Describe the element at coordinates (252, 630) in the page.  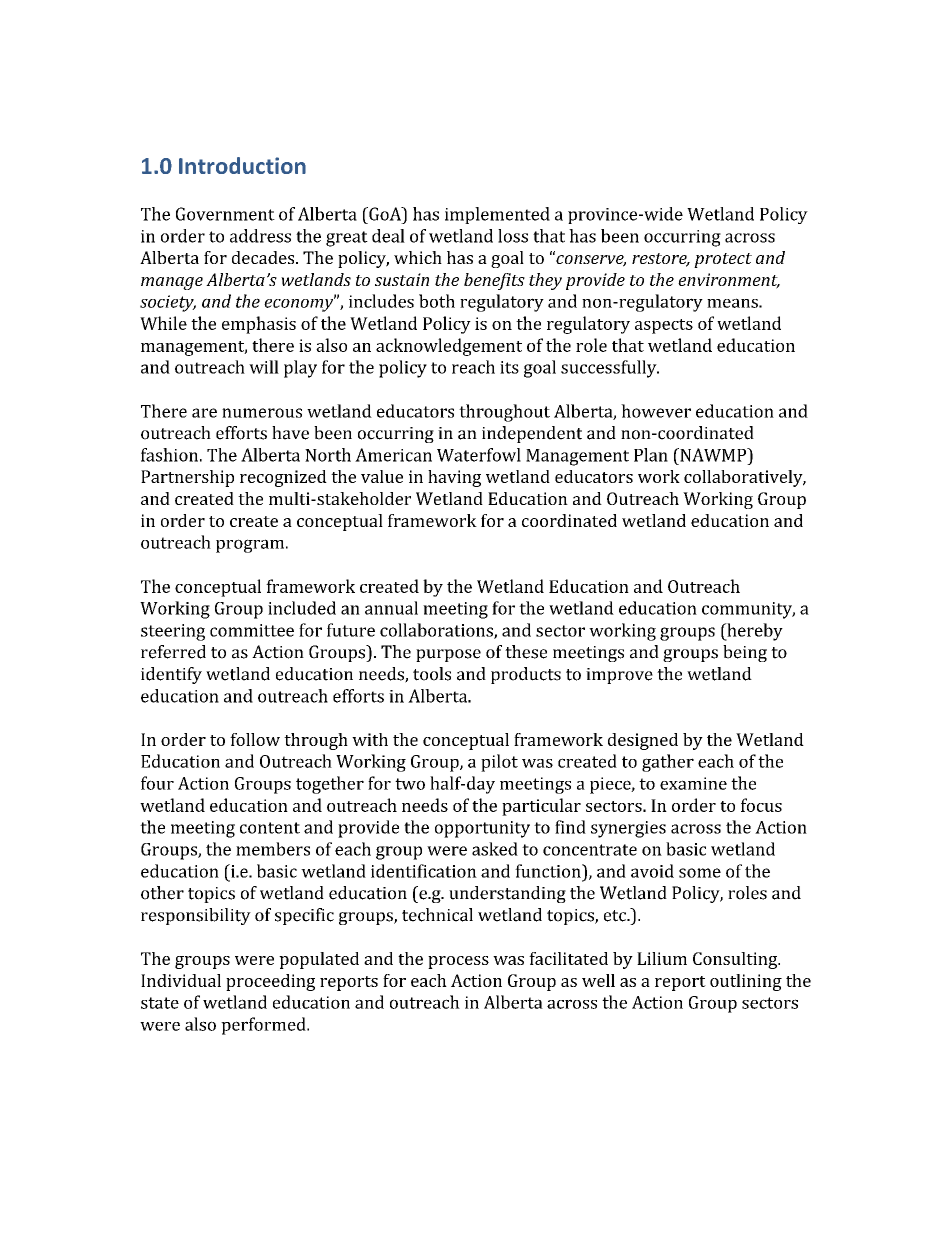
I see `committee` at that location.
